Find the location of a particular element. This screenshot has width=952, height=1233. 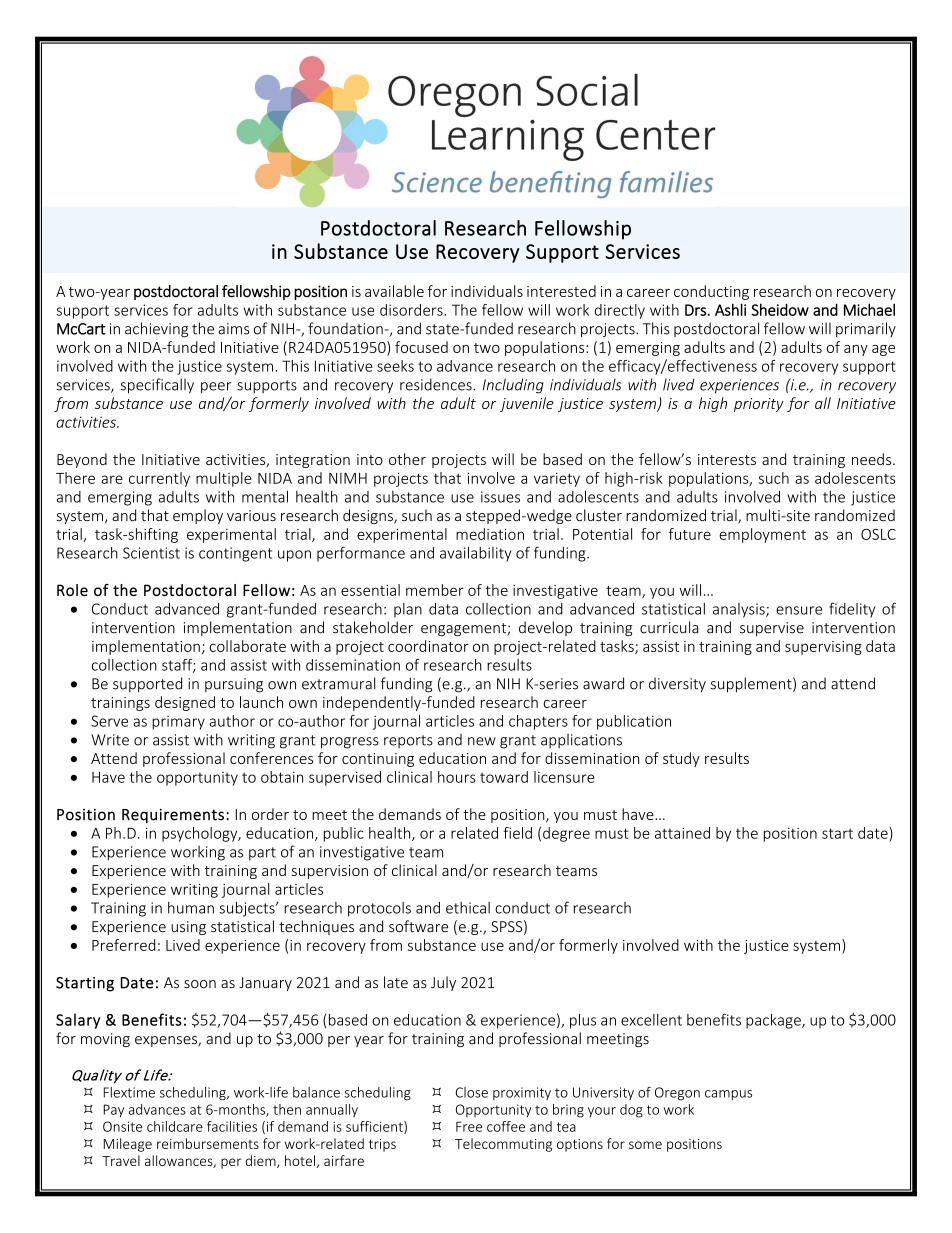

achieving is located at coordinates (156, 330).
